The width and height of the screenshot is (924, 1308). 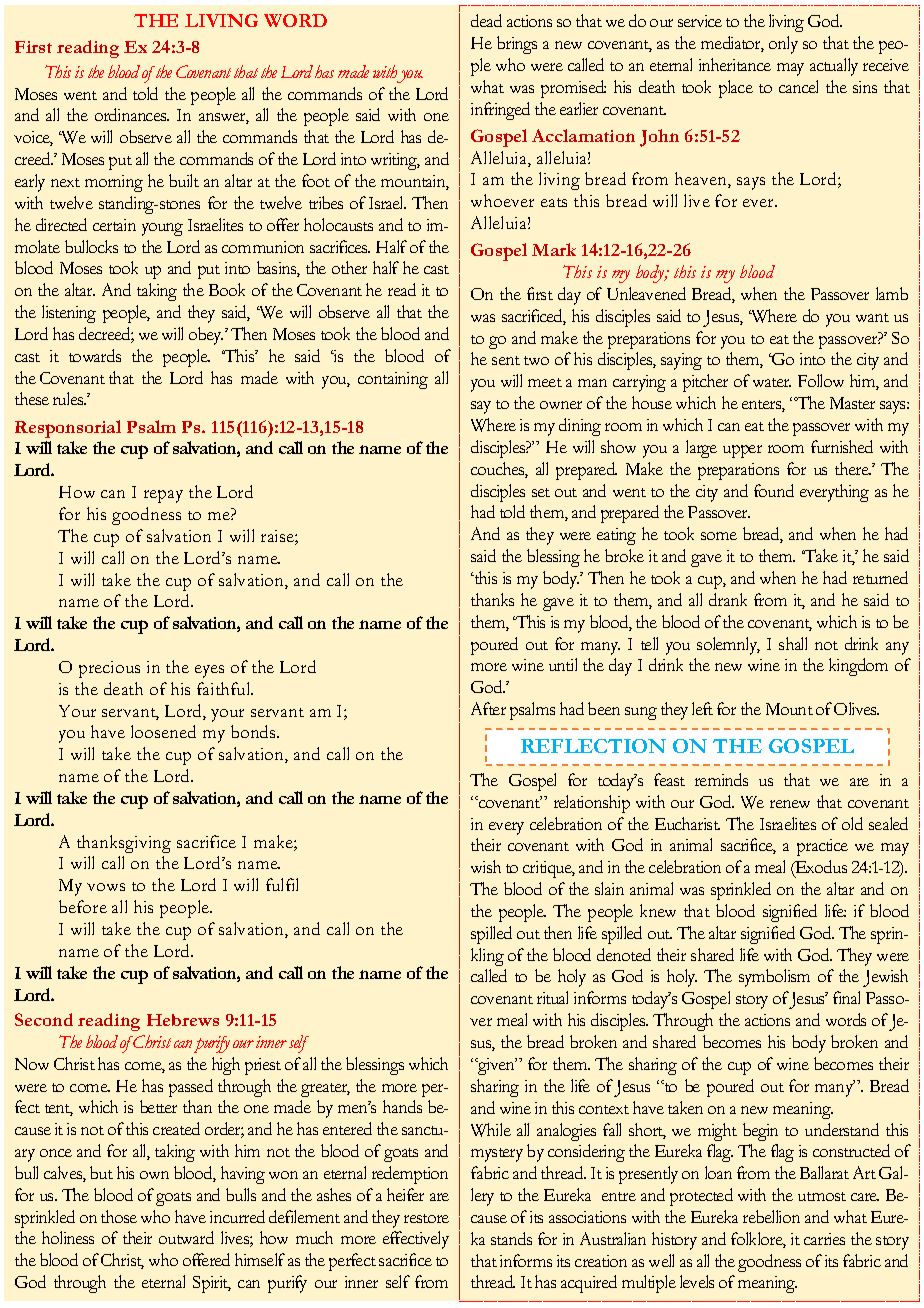 What do you see at coordinates (793, 643) in the screenshot?
I see `shall` at bounding box center [793, 643].
